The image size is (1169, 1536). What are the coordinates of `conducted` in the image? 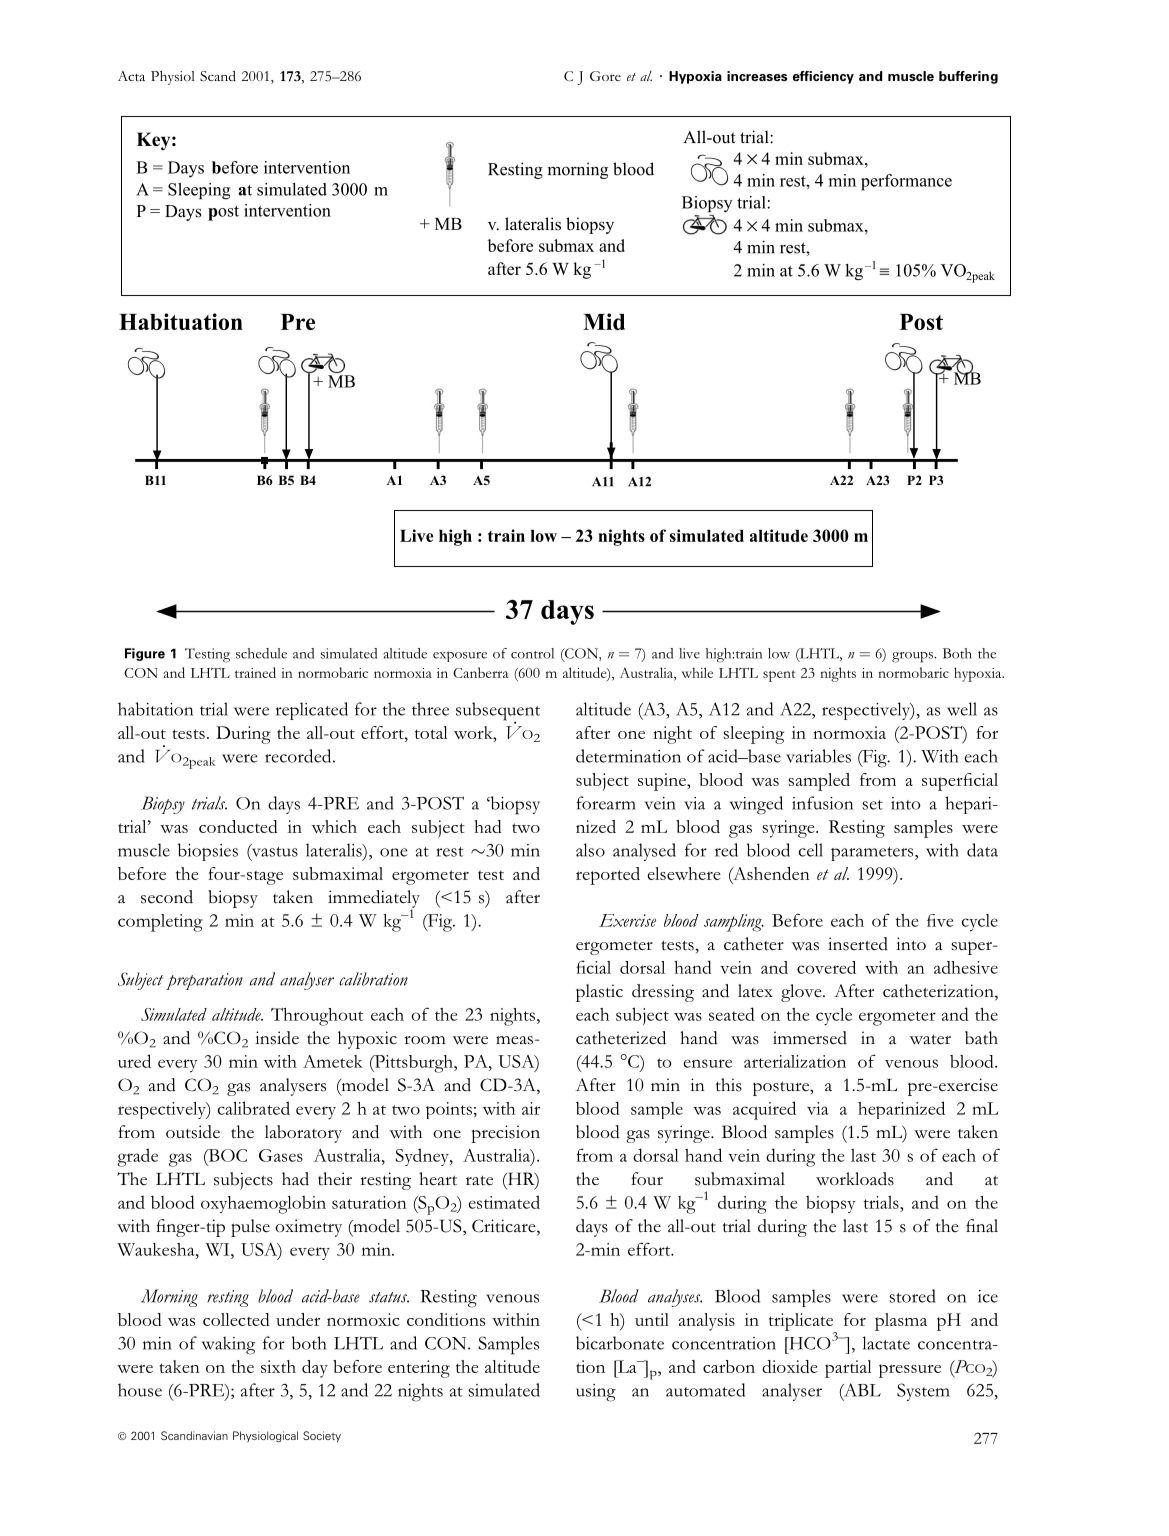 It's located at (238, 826).
